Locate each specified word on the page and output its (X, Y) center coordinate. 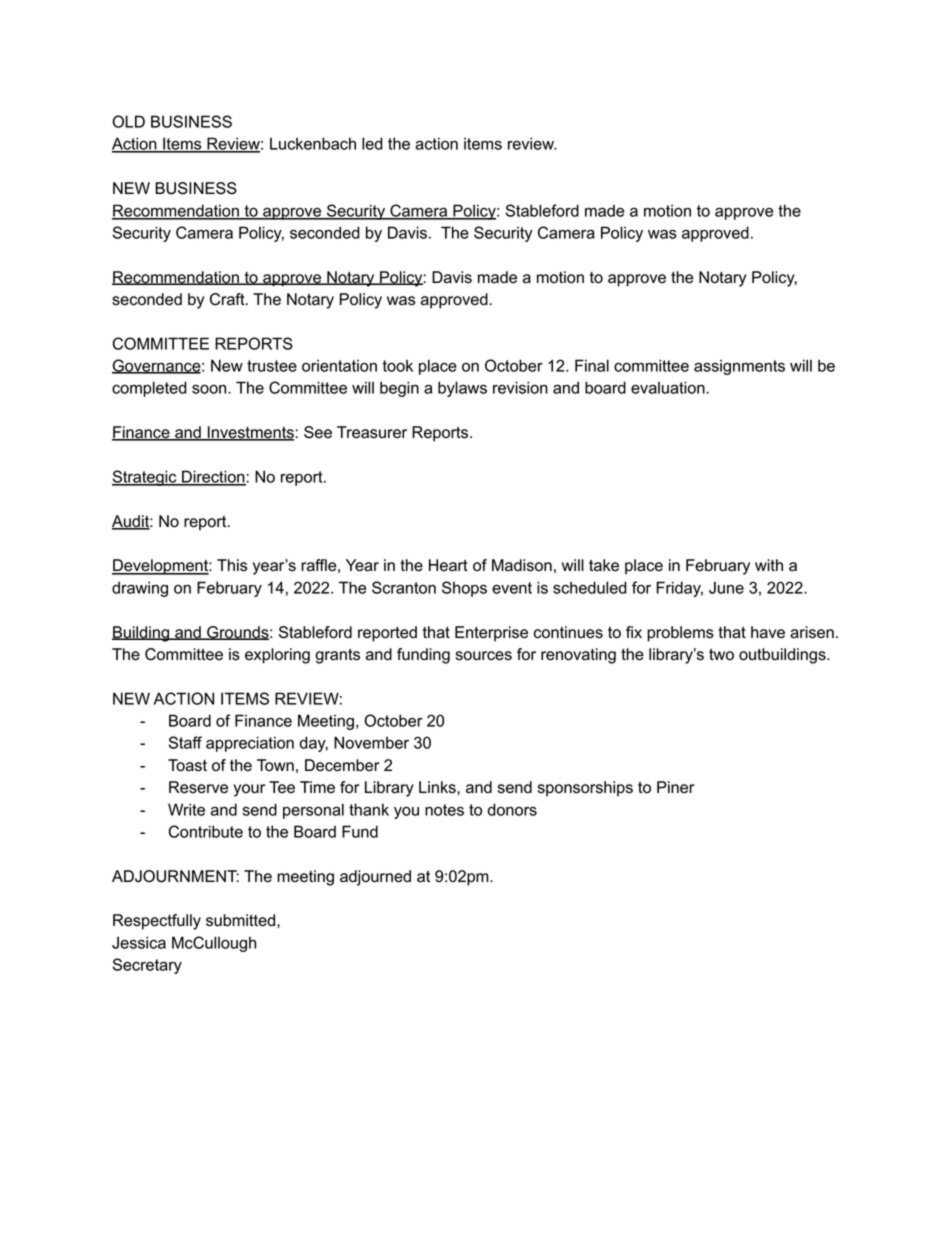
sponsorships (585, 789)
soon (210, 389)
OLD (128, 121)
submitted (242, 920)
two (721, 655)
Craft (228, 299)
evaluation (668, 387)
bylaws (462, 389)
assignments (739, 367)
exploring (277, 656)
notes (444, 810)
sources (484, 656)
